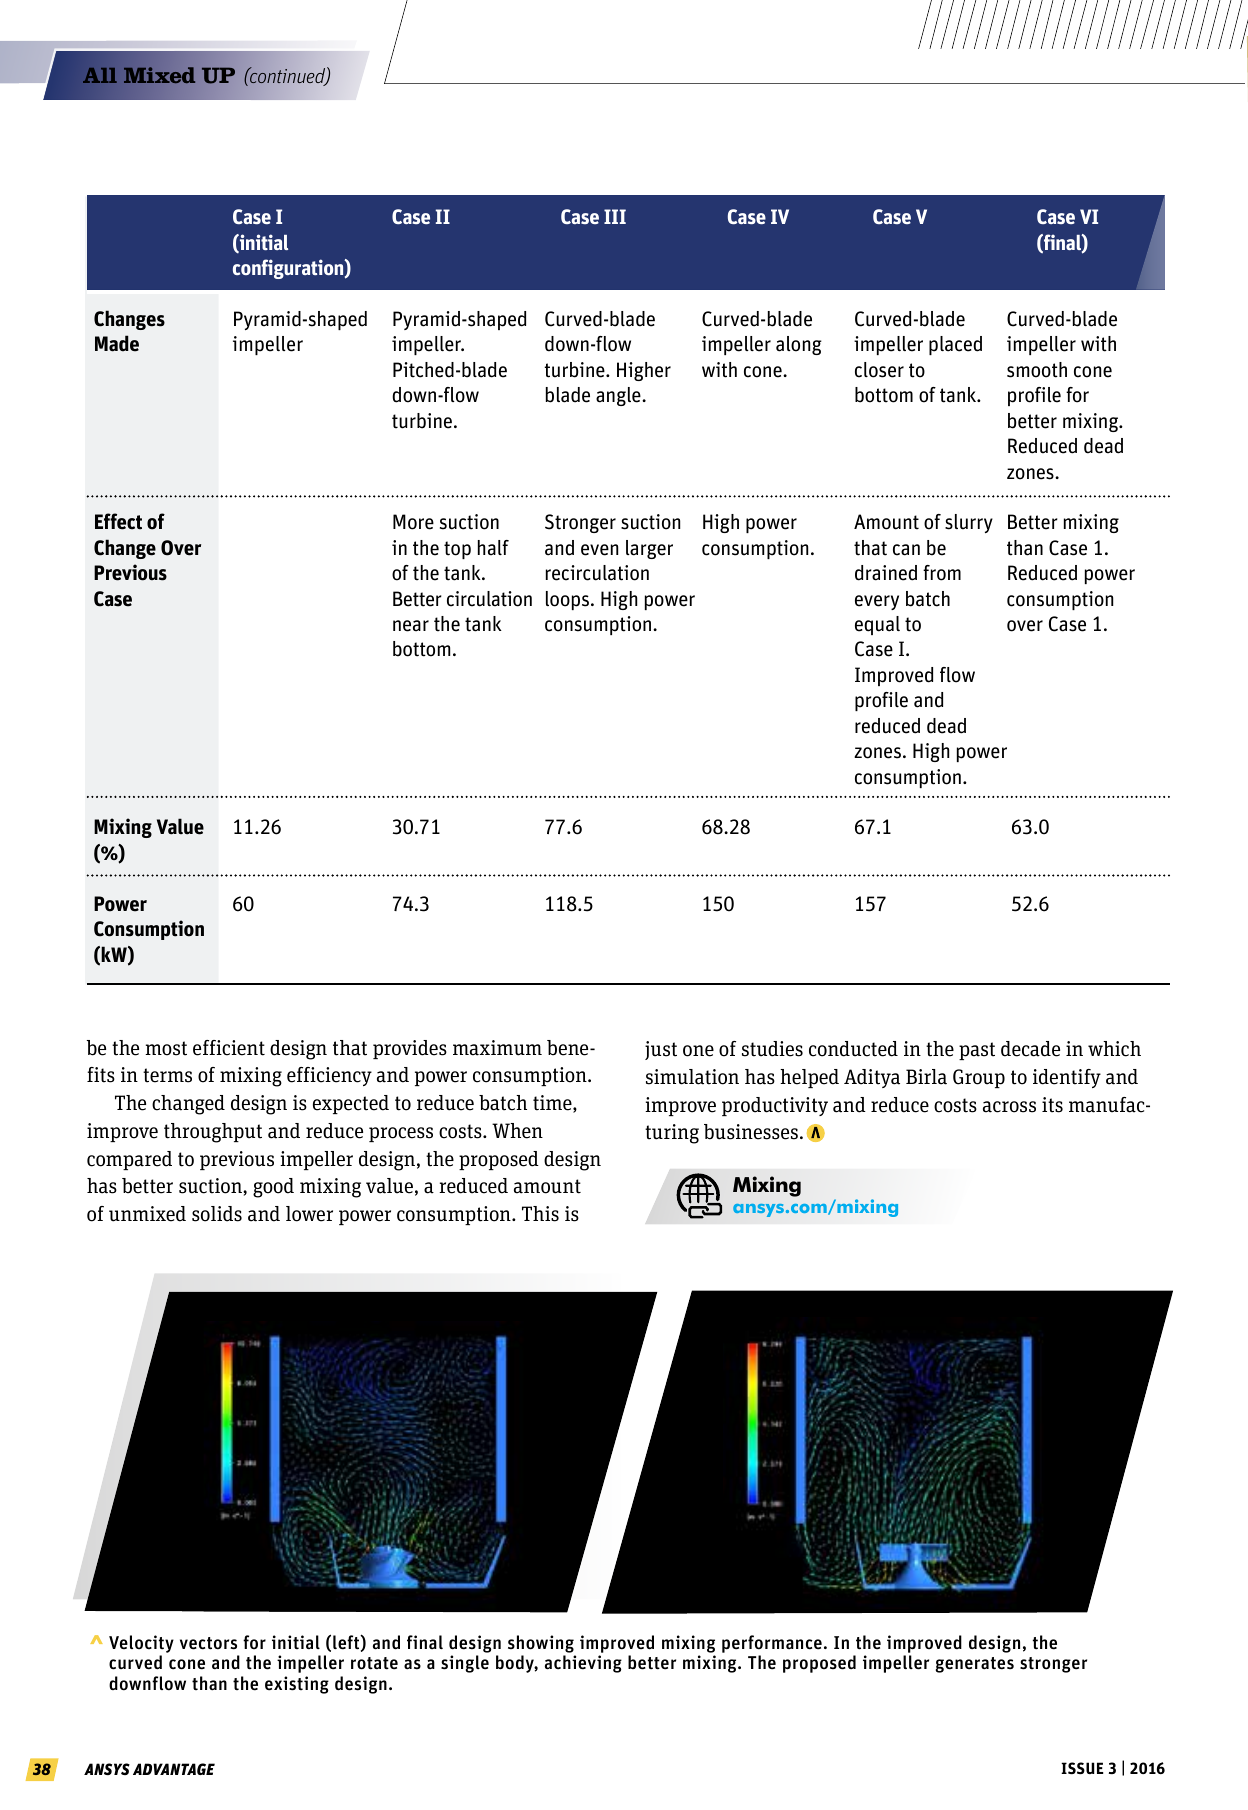 This document has width=1248, height=1810. Describe the element at coordinates (174, 1769) in the document. I see `ADVANTAGE` at that location.
